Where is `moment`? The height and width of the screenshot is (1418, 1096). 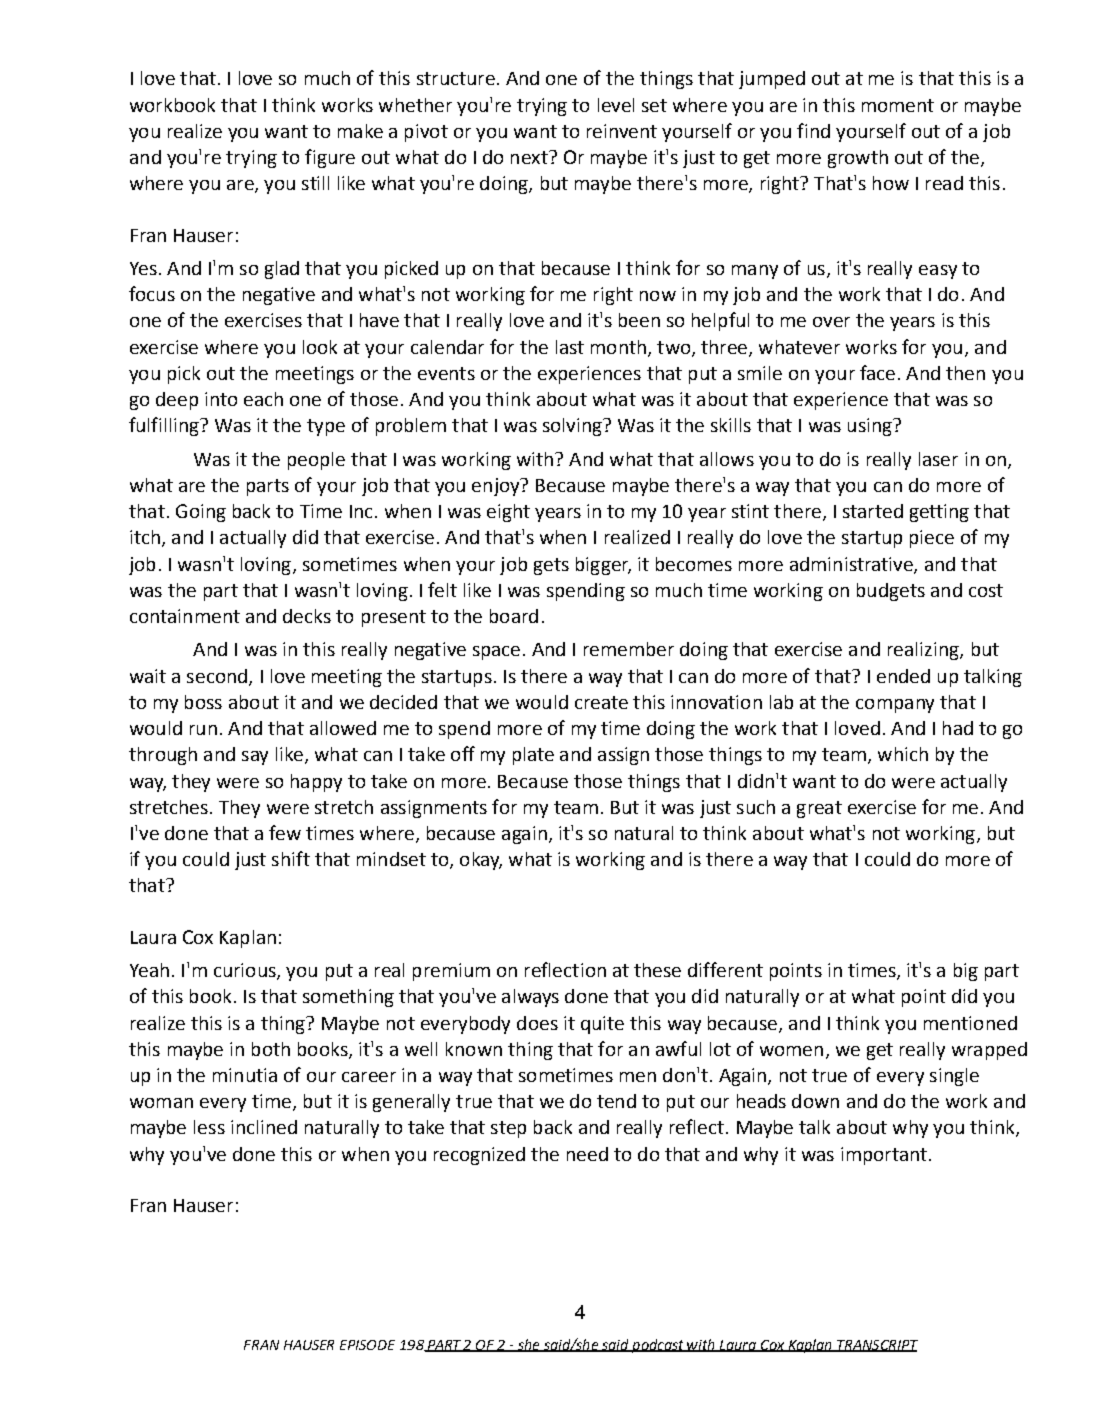
moment is located at coordinates (898, 105).
